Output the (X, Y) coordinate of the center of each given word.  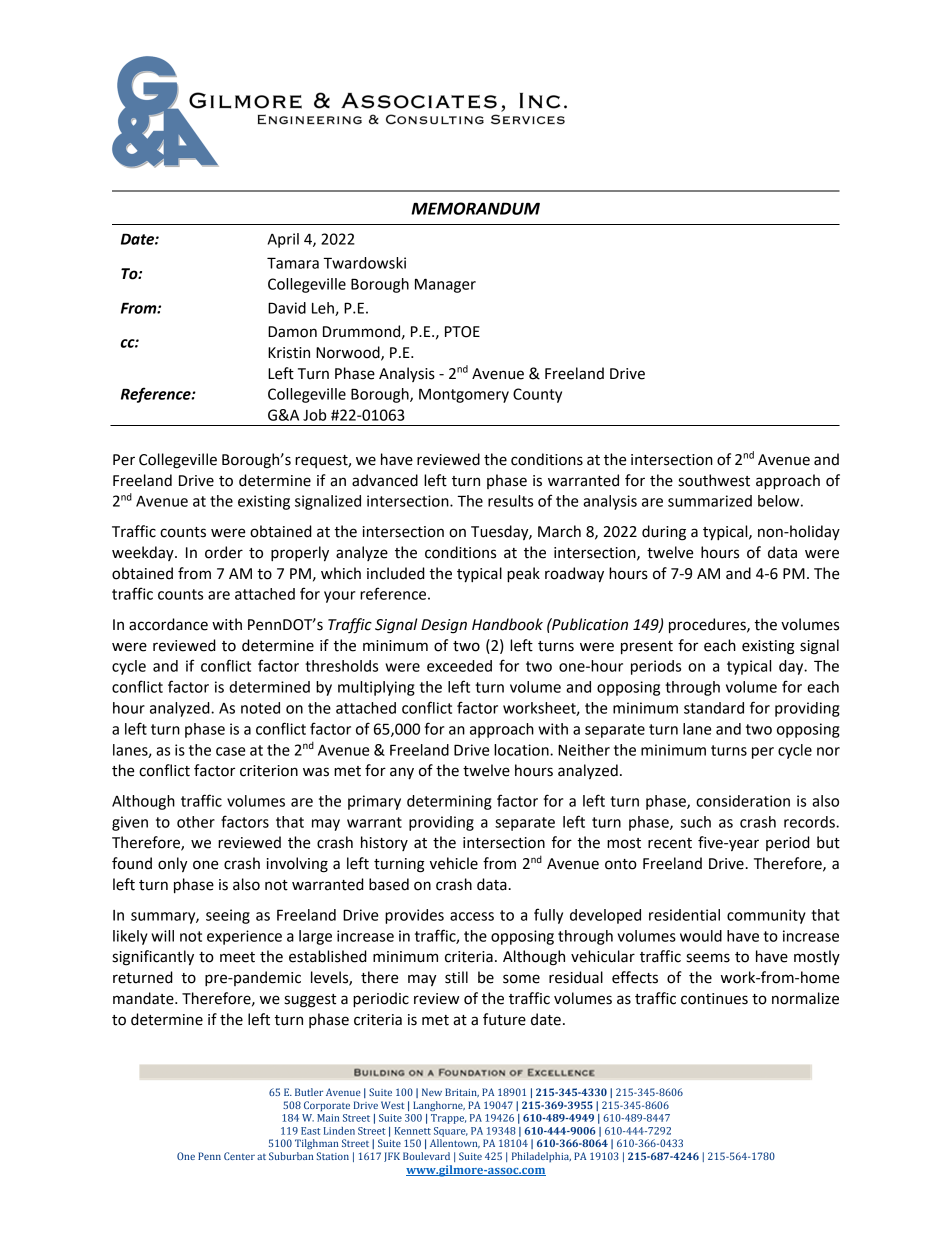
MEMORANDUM (475, 208)
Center (239, 1156)
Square (451, 1132)
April (283, 240)
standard (714, 708)
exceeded (459, 666)
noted (260, 708)
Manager (445, 285)
